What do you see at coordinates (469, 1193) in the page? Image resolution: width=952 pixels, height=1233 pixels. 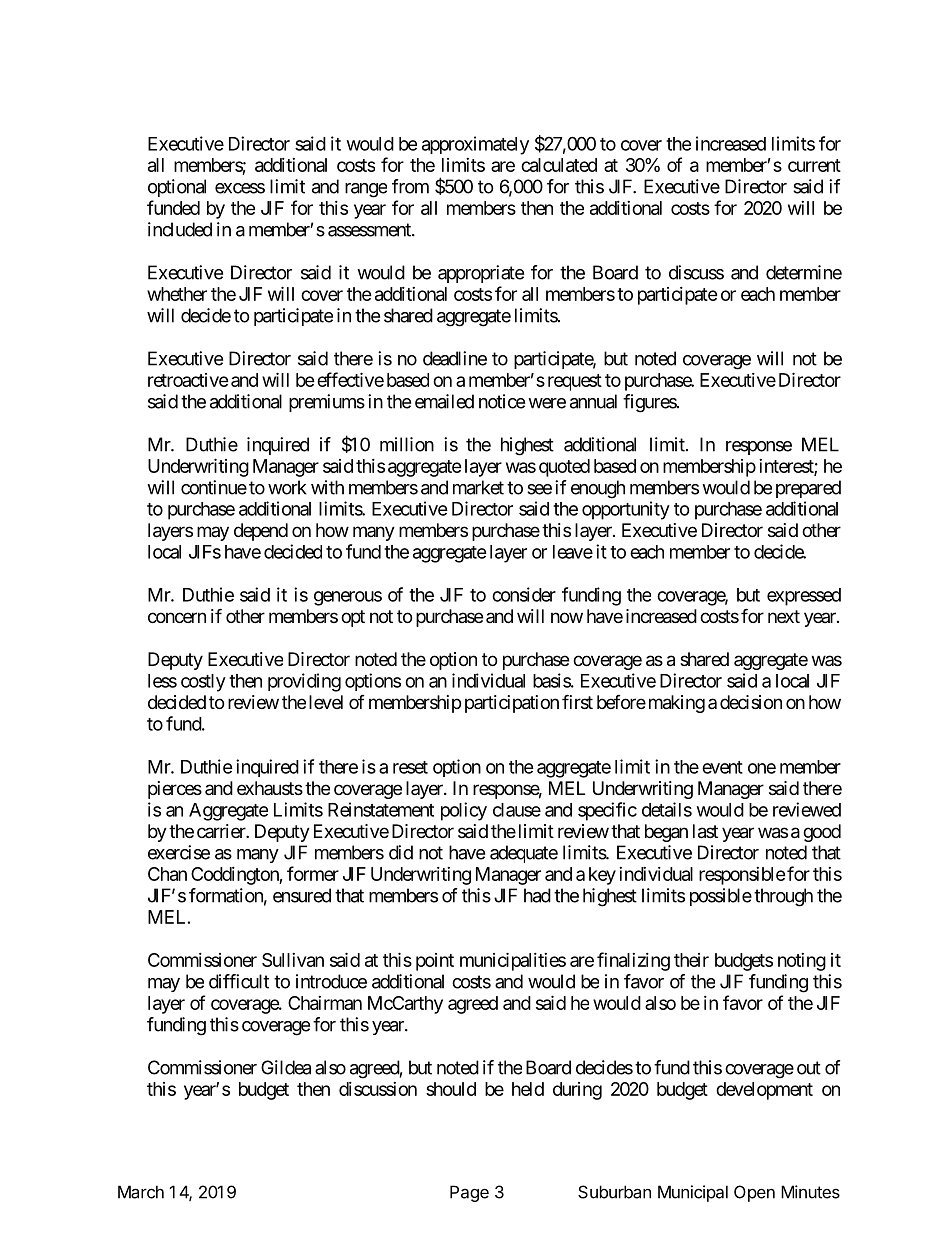 I see `Page` at bounding box center [469, 1193].
